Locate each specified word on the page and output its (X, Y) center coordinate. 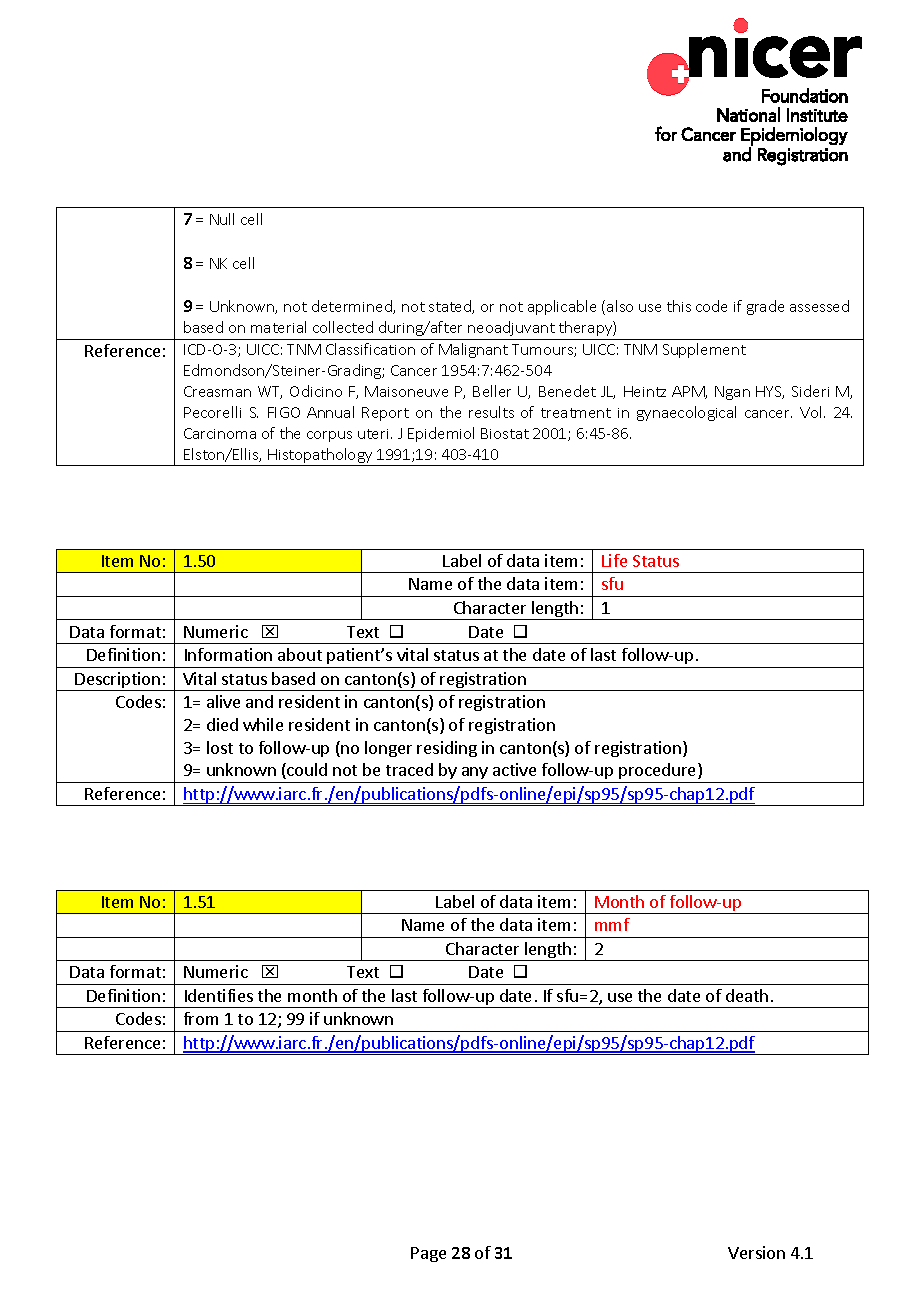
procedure (657, 773)
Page (428, 1254)
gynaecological (686, 413)
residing (447, 749)
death (747, 995)
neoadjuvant (511, 328)
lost (220, 747)
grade (765, 307)
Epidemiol (441, 434)
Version (756, 1252)
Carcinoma (220, 433)
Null (222, 219)
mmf (612, 924)
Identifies (219, 995)
